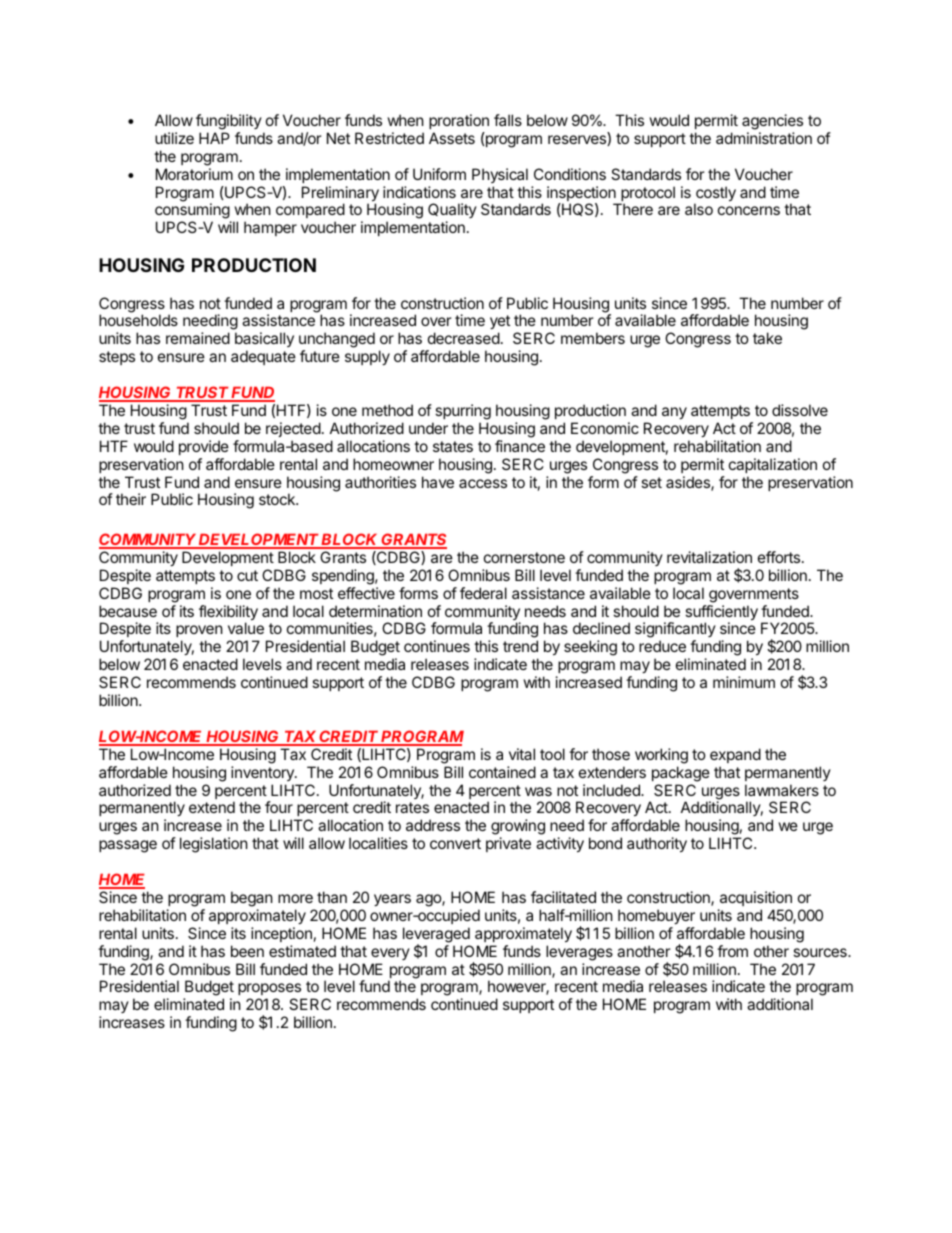 Image resolution: width=952 pixels, height=1233 pixels. I want to click on cut, so click(247, 575).
